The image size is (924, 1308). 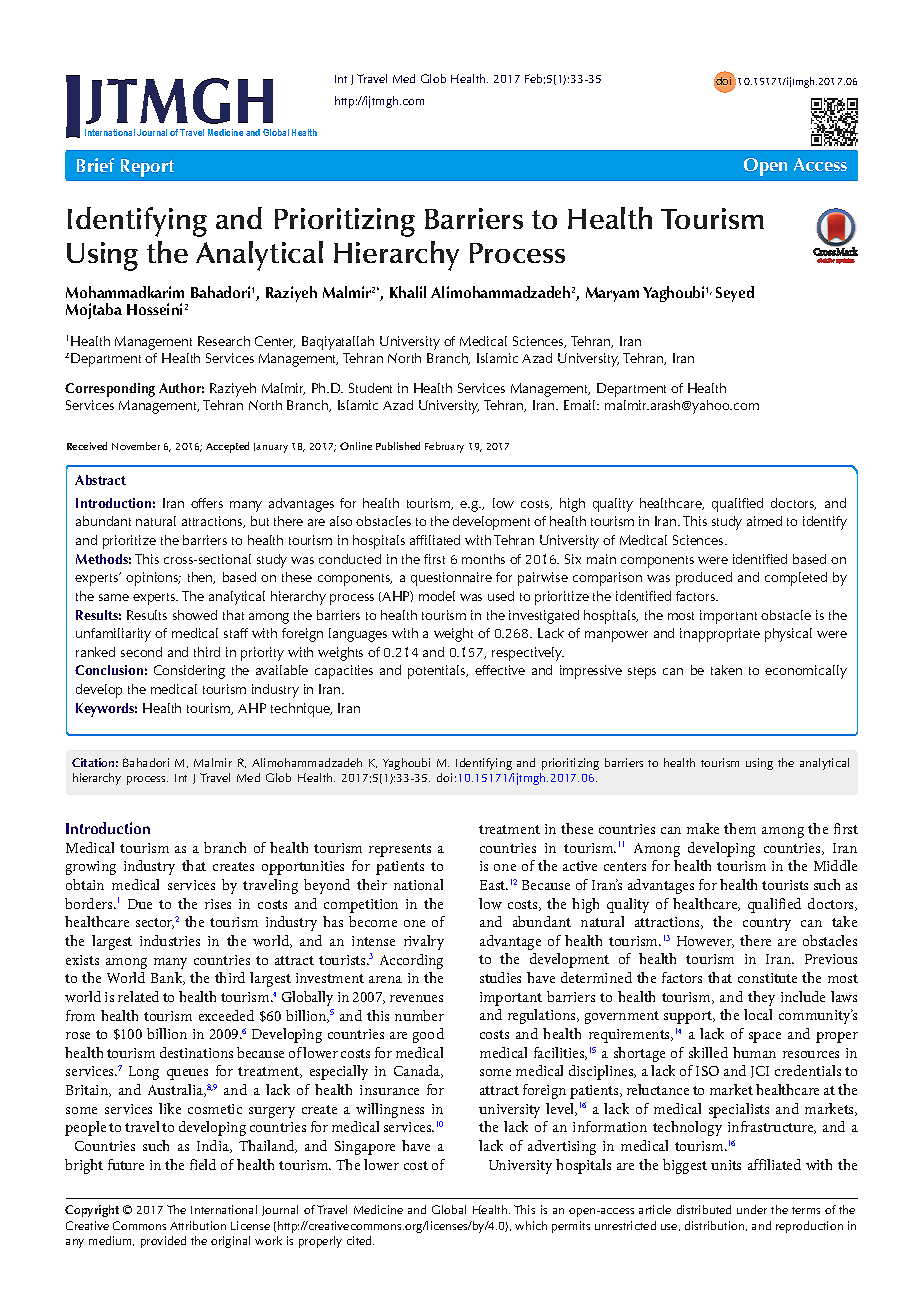 What do you see at coordinates (189, 672) in the screenshot?
I see `Considering` at bounding box center [189, 672].
